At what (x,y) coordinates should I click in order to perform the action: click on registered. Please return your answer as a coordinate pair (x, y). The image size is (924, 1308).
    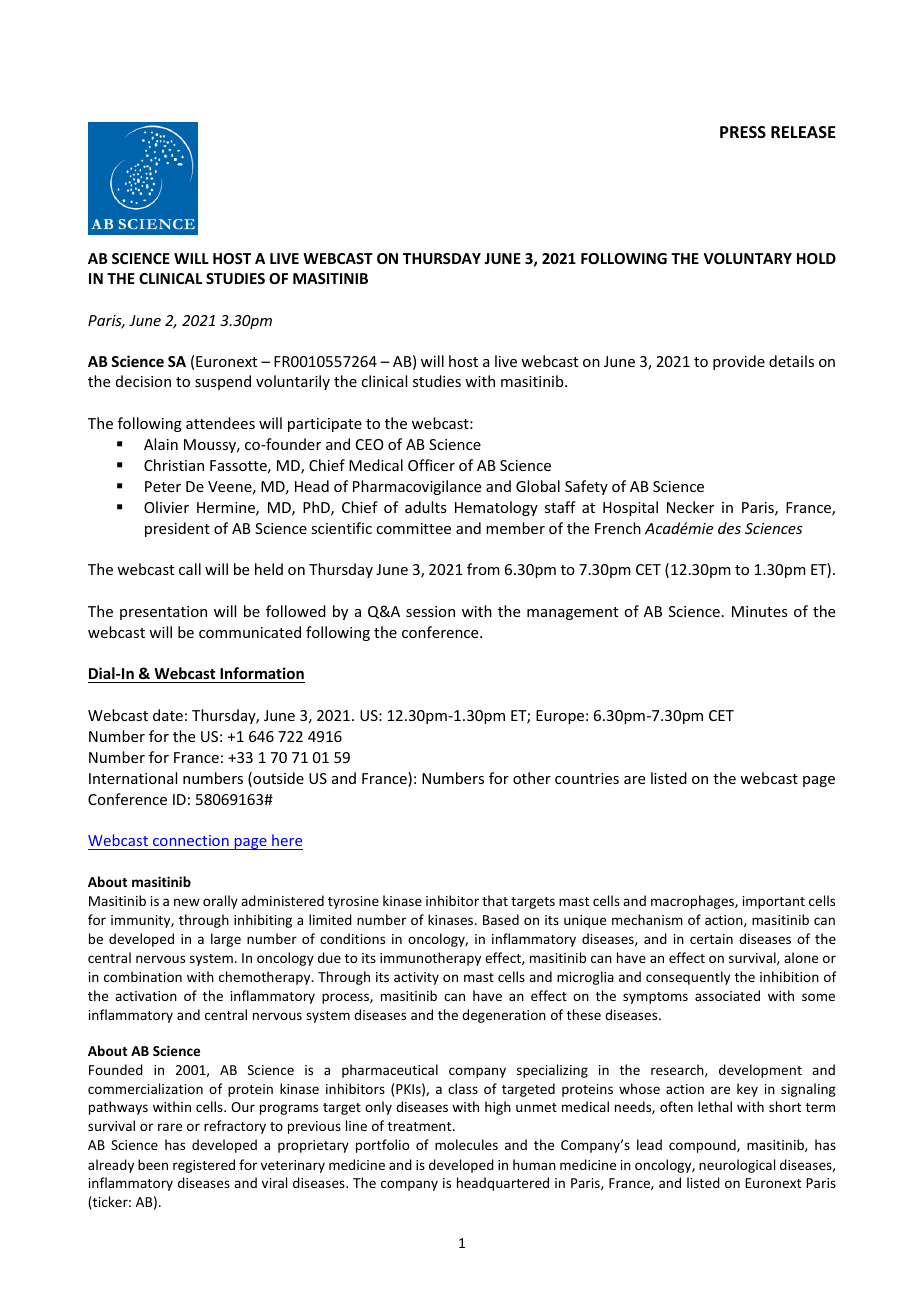
    Looking at the image, I should click on (204, 1166).
